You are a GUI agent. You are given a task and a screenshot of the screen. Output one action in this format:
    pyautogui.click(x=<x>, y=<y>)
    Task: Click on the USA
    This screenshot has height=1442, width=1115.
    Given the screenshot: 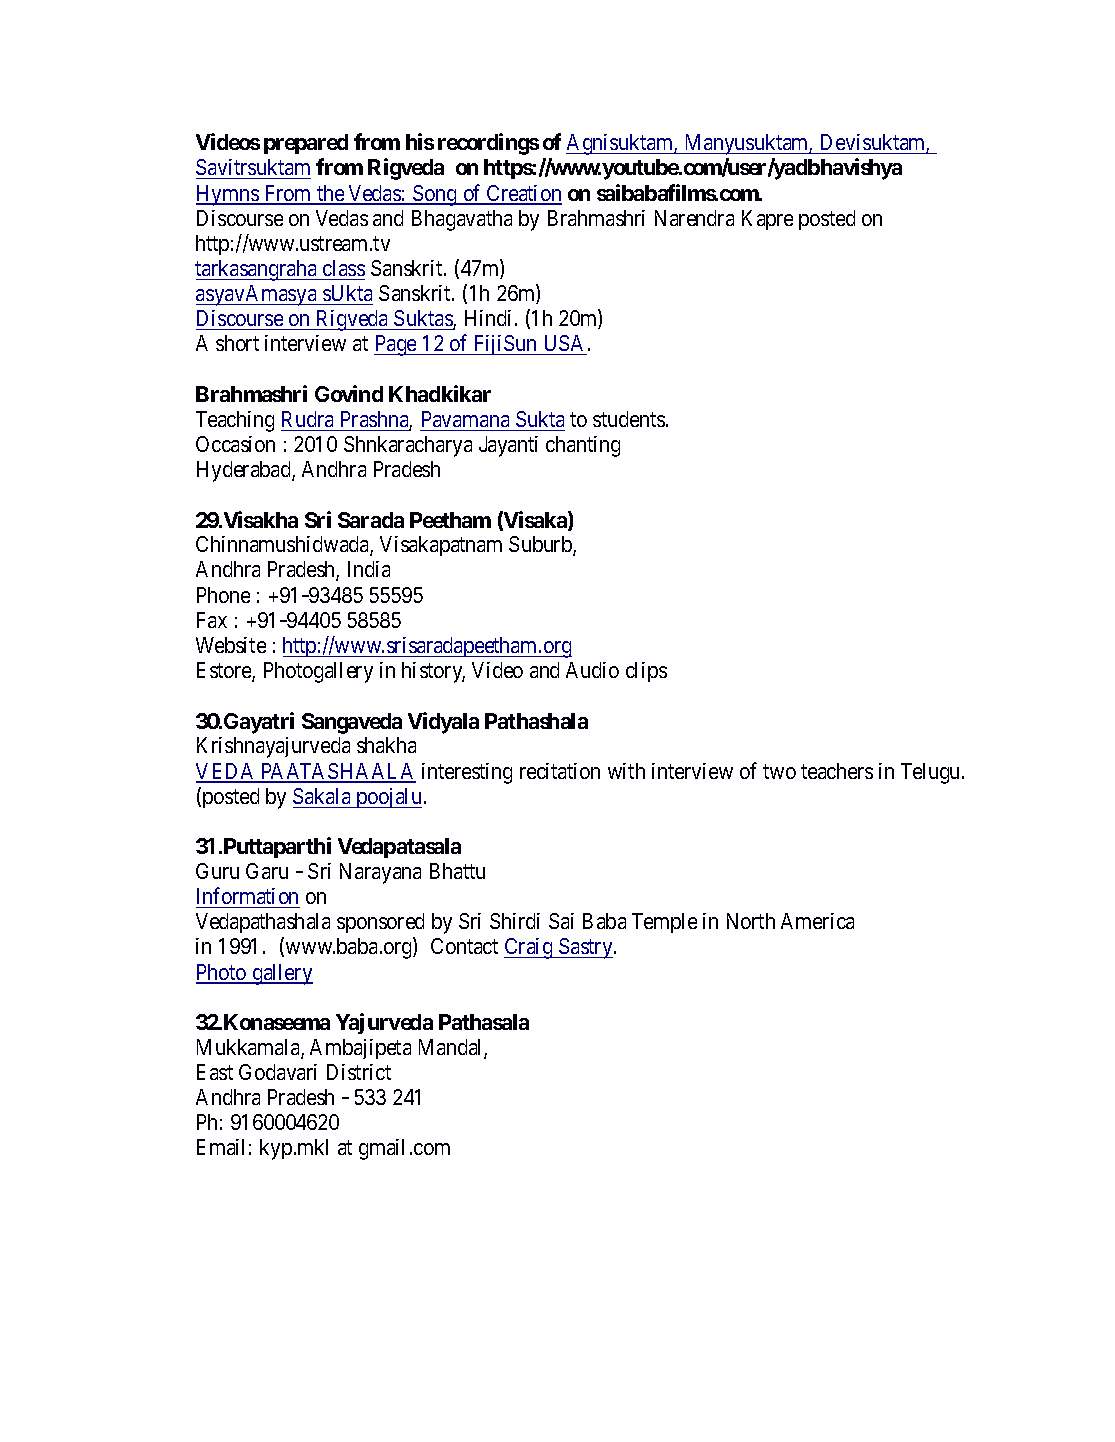 What is the action you would take?
    pyautogui.click(x=565, y=345)
